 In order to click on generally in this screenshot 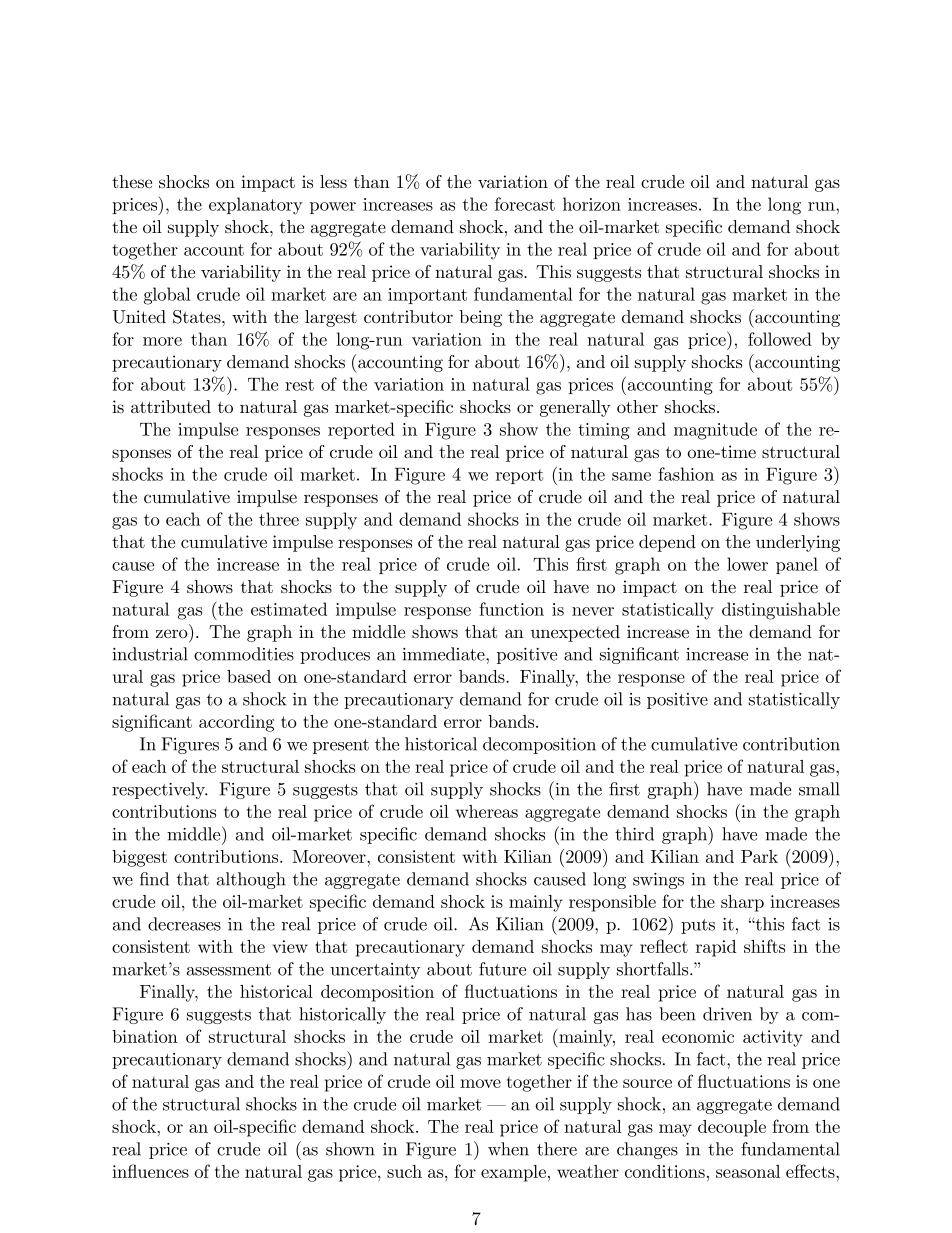, I will do `click(575, 408)`.
